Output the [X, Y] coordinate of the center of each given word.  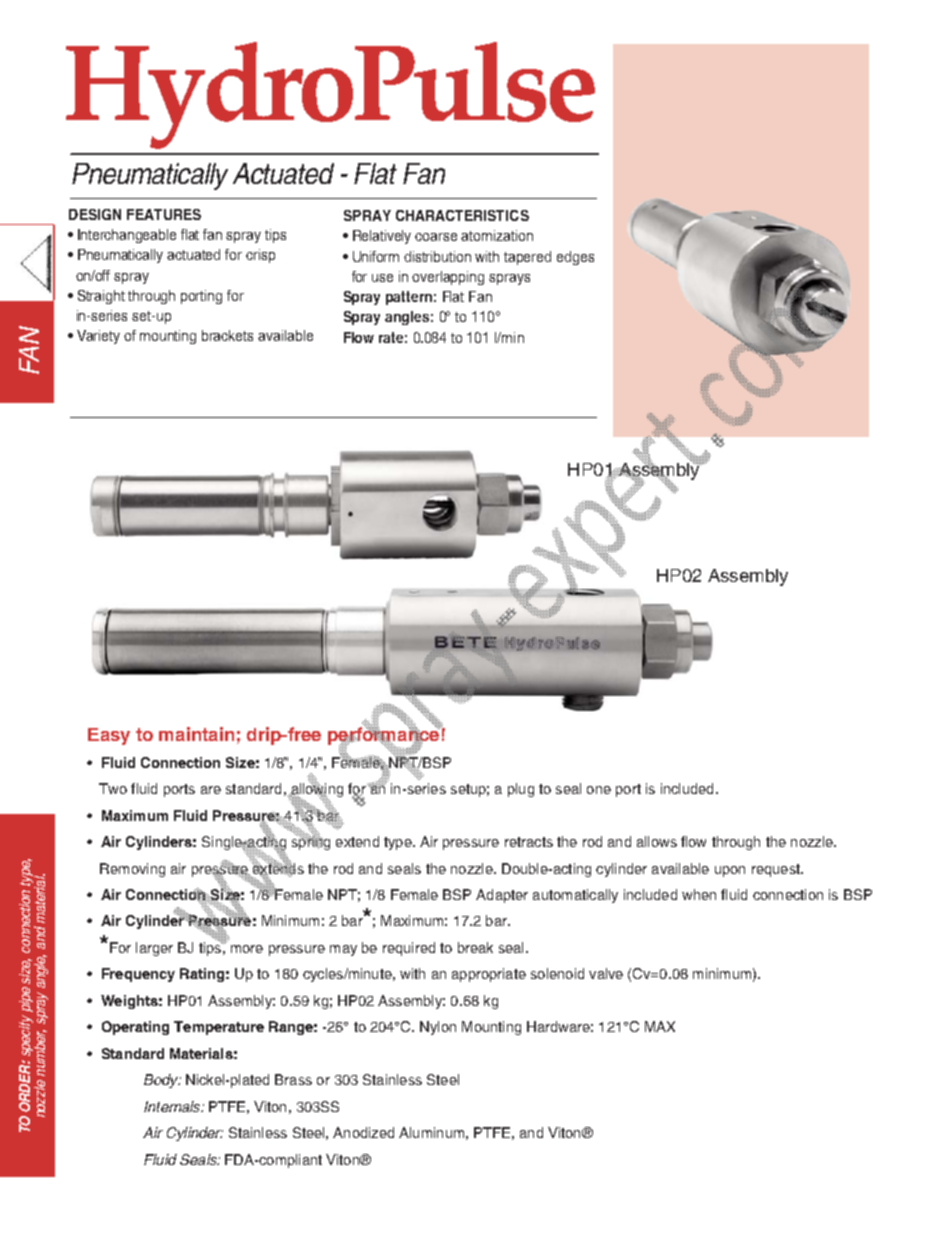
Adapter [502, 896]
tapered [527, 258]
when [699, 894]
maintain [196, 734]
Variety [98, 337]
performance [385, 736]
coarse [436, 237]
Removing [132, 870]
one [599, 790]
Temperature [219, 1028]
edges [575, 258]
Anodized [363, 1132]
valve [606, 973]
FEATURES [164, 214]
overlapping [448, 278]
